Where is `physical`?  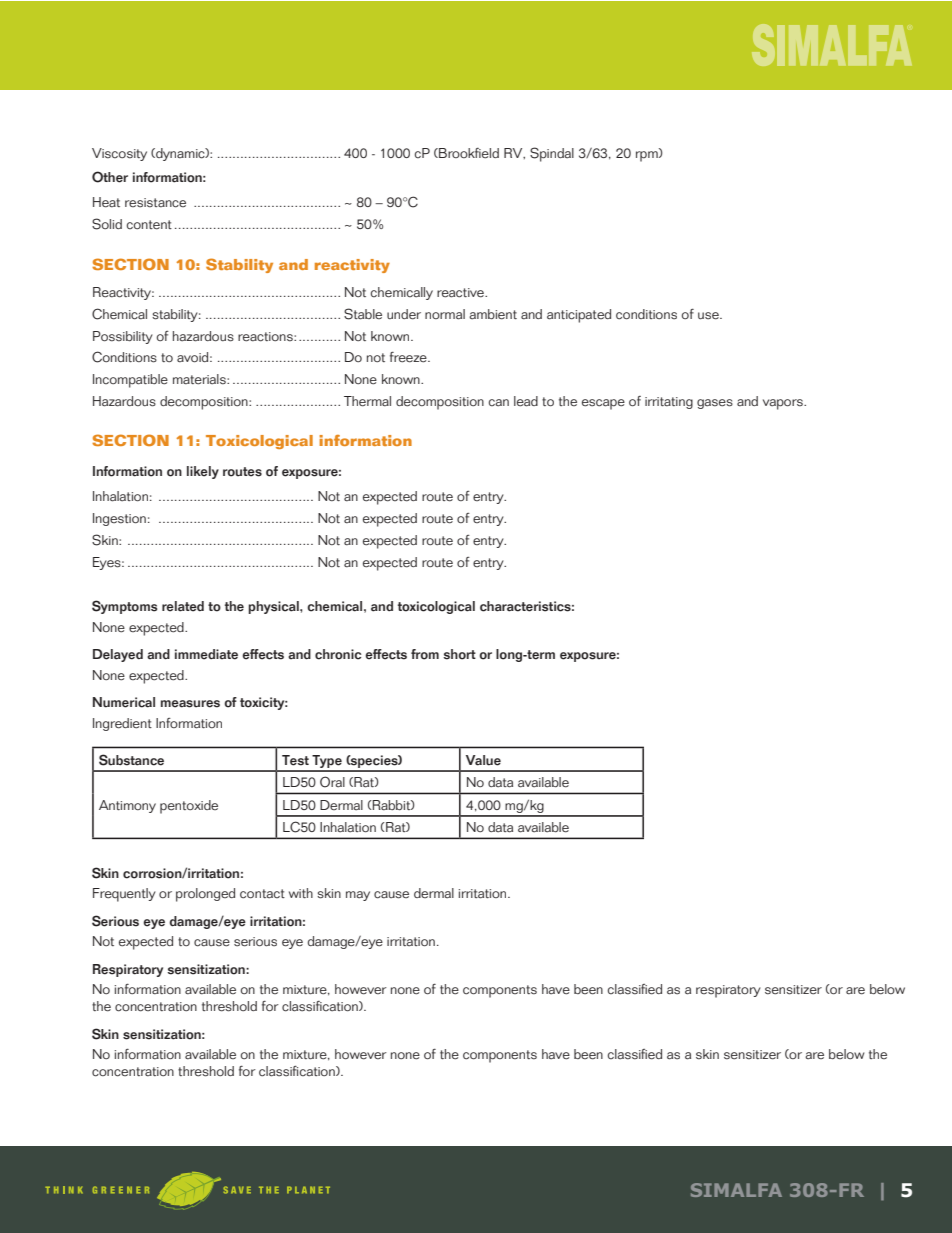
physical is located at coordinates (274, 607).
